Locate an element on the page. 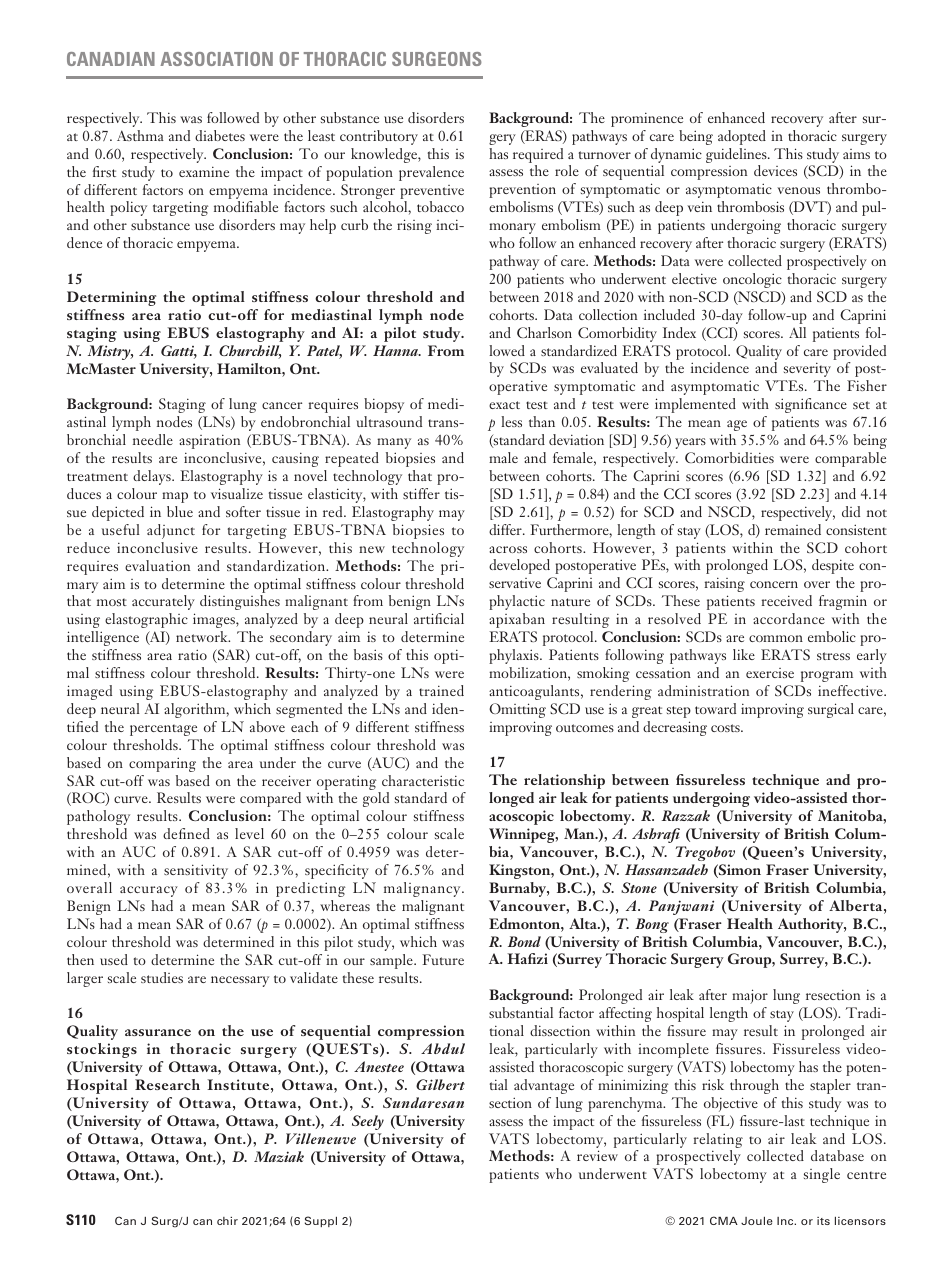 The image size is (952, 1275). required is located at coordinates (538, 155).
